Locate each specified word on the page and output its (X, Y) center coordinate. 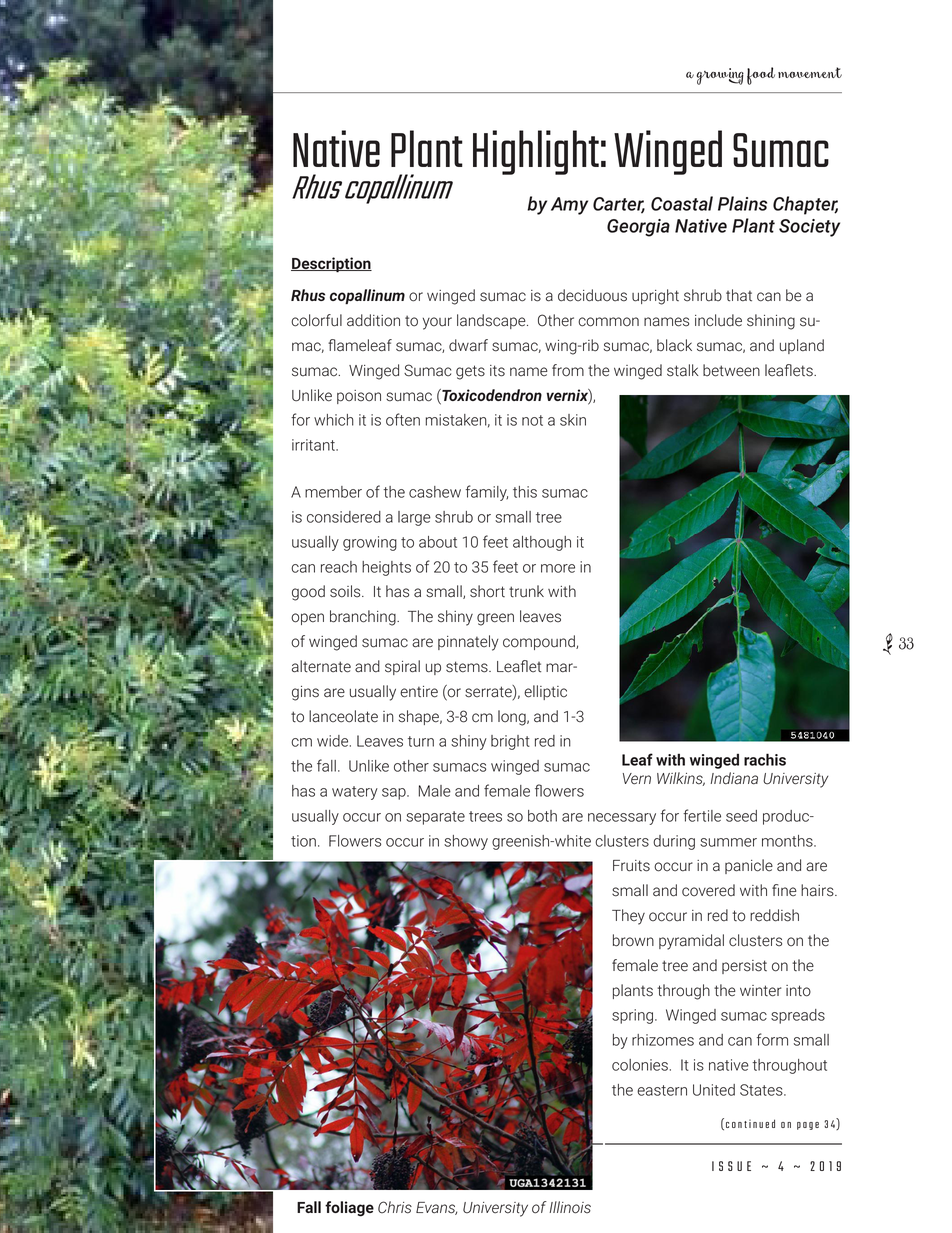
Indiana (734, 778)
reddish (774, 915)
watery (355, 793)
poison (359, 397)
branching (364, 618)
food (761, 76)
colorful (316, 320)
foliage (349, 1209)
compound (540, 642)
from (568, 370)
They (628, 917)
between (731, 370)
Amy (569, 206)
